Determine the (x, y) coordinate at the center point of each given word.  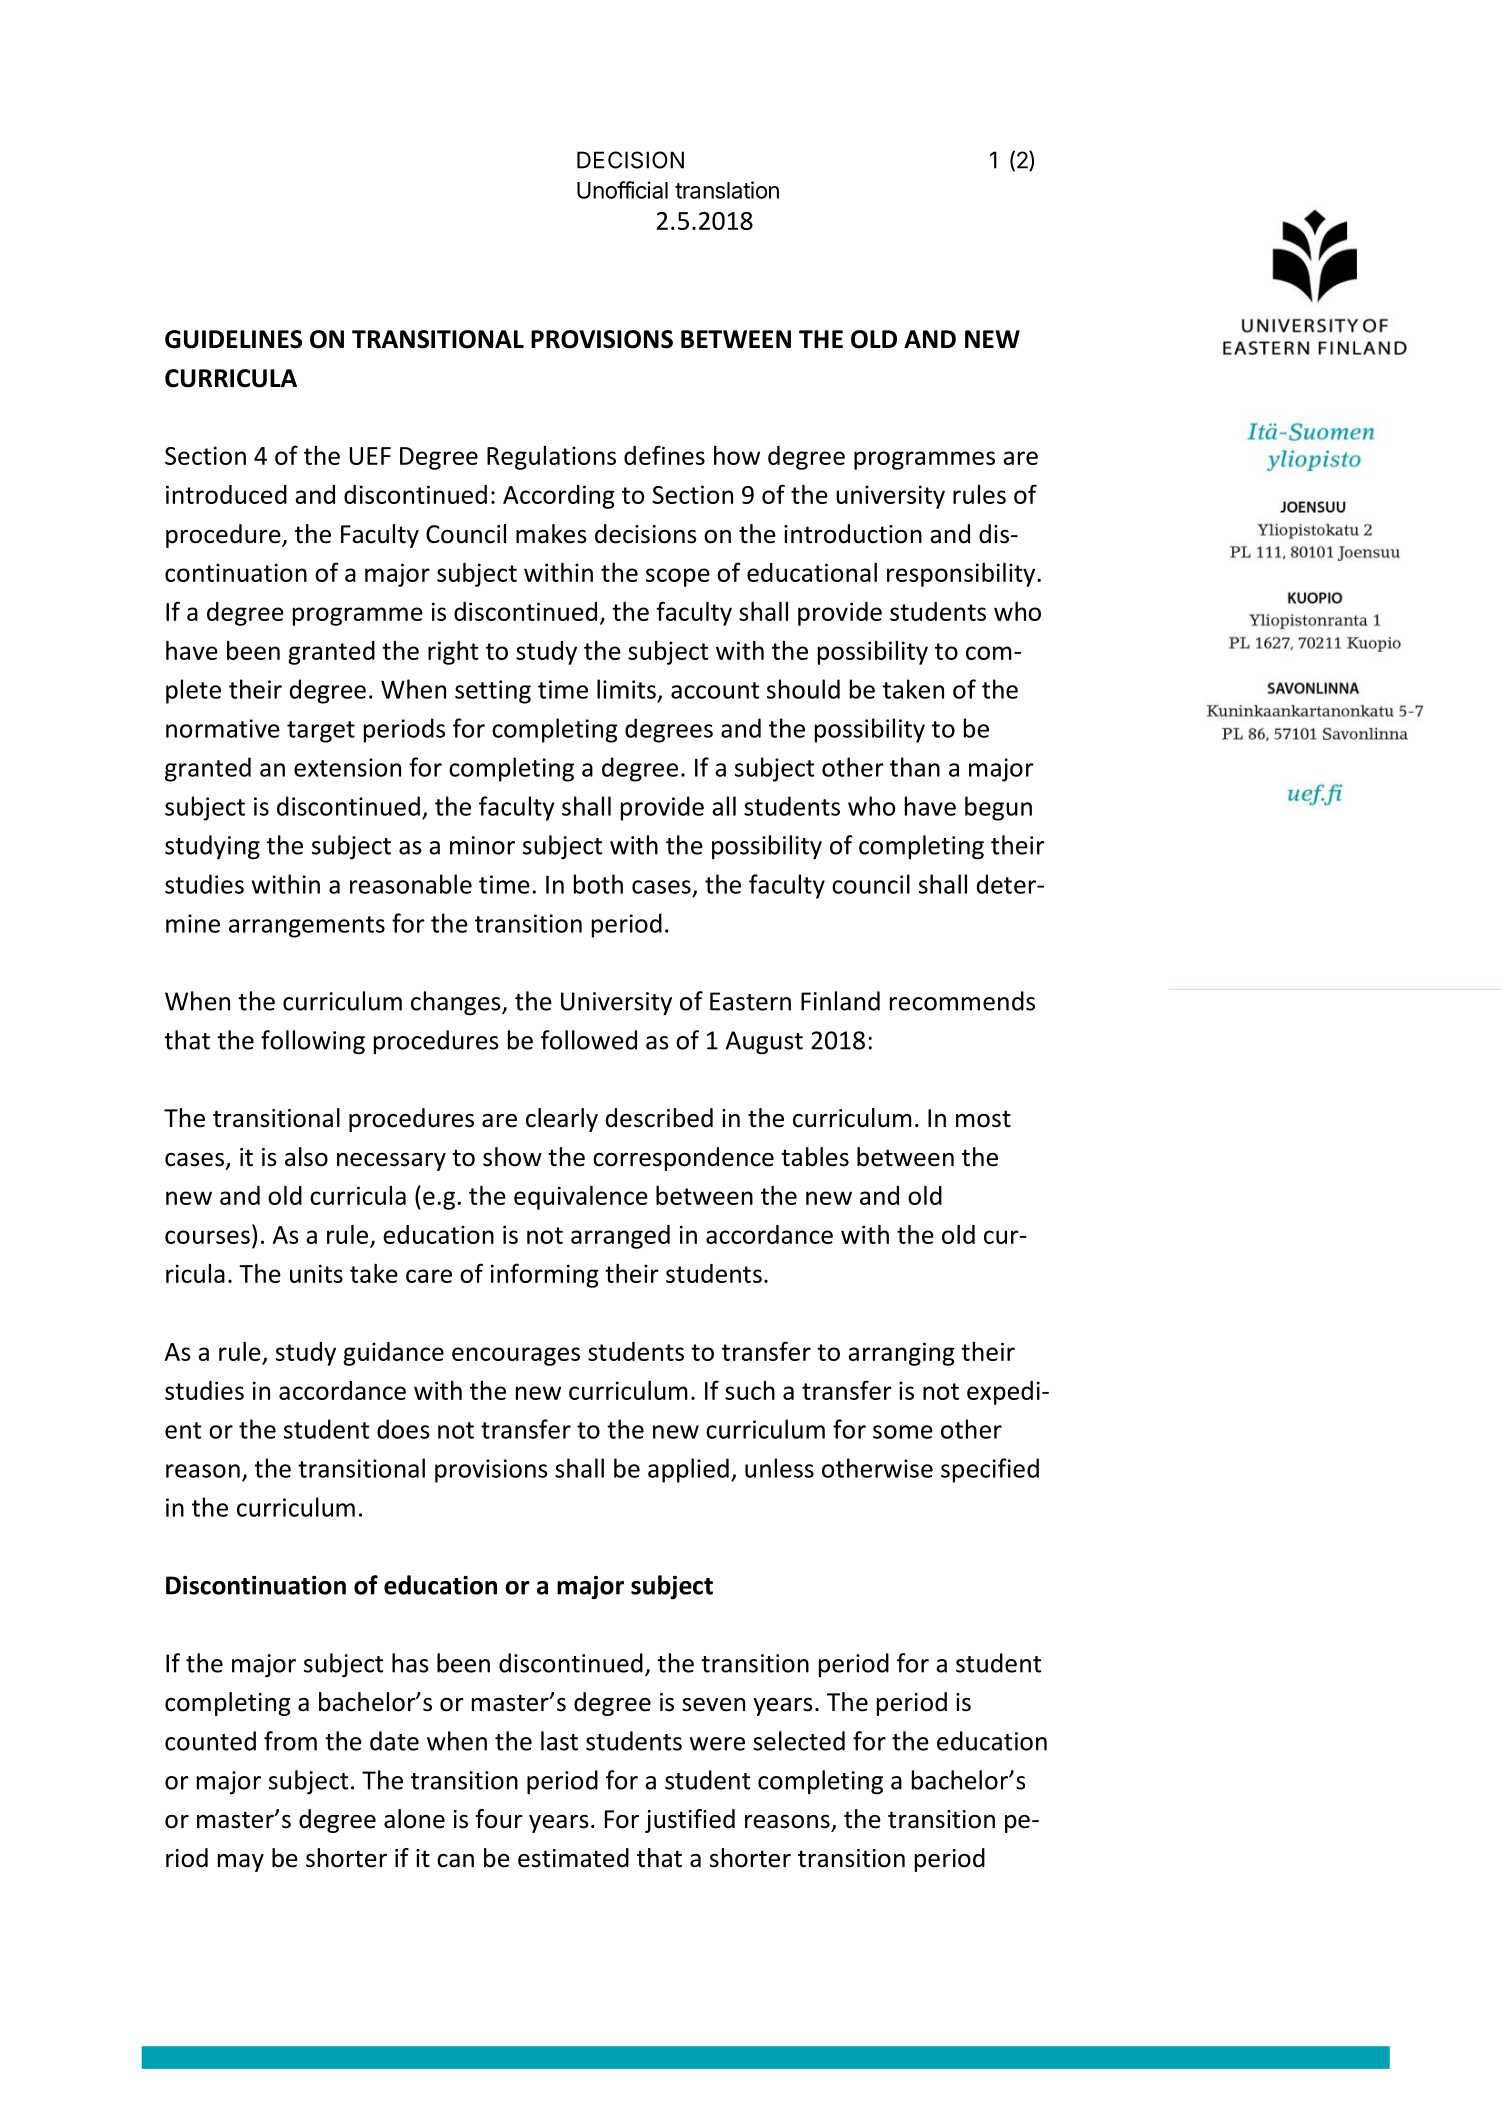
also (306, 1157)
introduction (853, 534)
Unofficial (622, 190)
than (915, 767)
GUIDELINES (233, 339)
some (903, 1432)
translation (727, 190)
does (403, 1429)
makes (551, 534)
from (290, 1741)
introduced (226, 494)
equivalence (581, 1198)
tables (815, 1157)
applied (688, 1470)
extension (347, 767)
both (598, 884)
